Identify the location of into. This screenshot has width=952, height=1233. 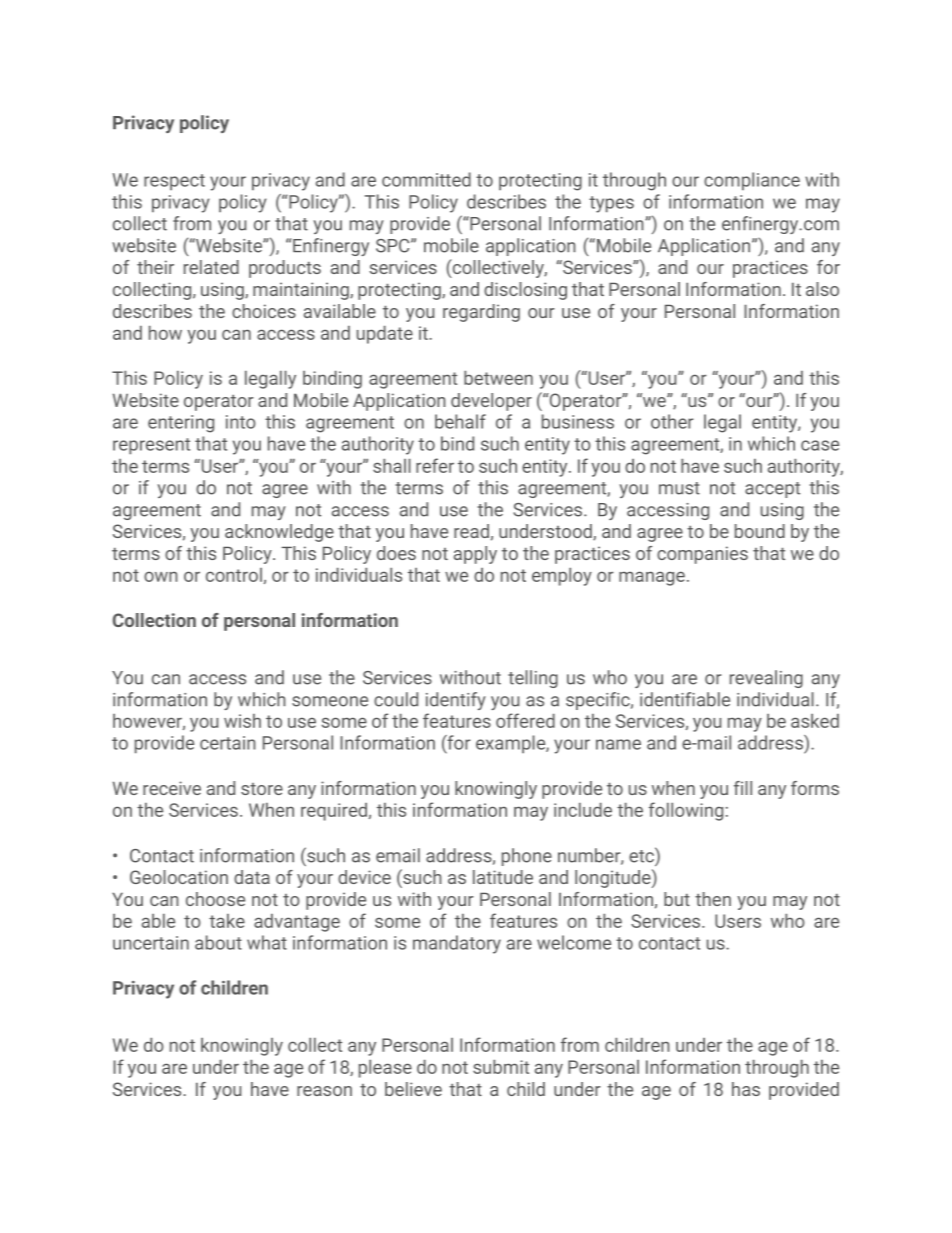
(241, 422).
